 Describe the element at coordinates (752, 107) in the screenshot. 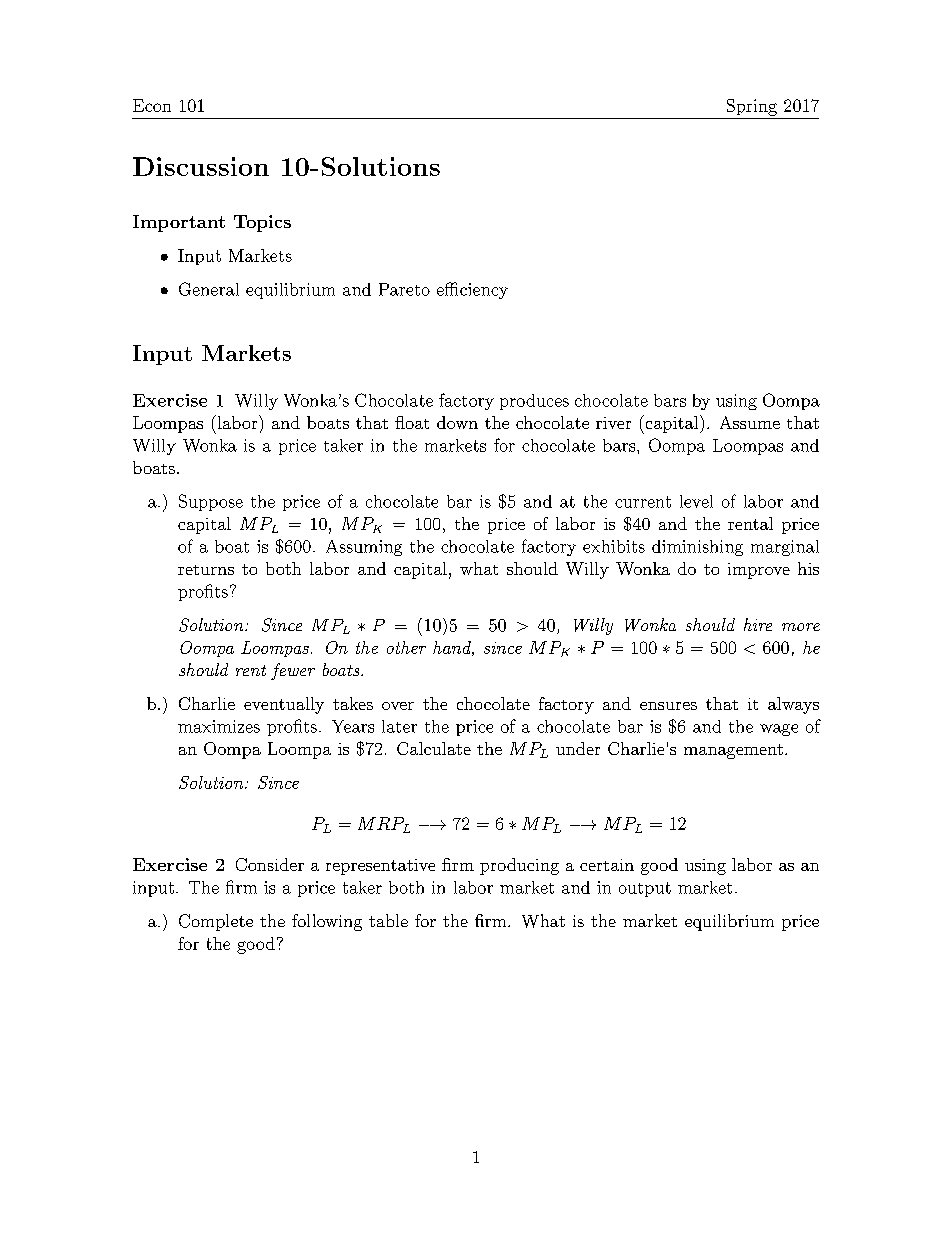

I see `Spring` at that location.
